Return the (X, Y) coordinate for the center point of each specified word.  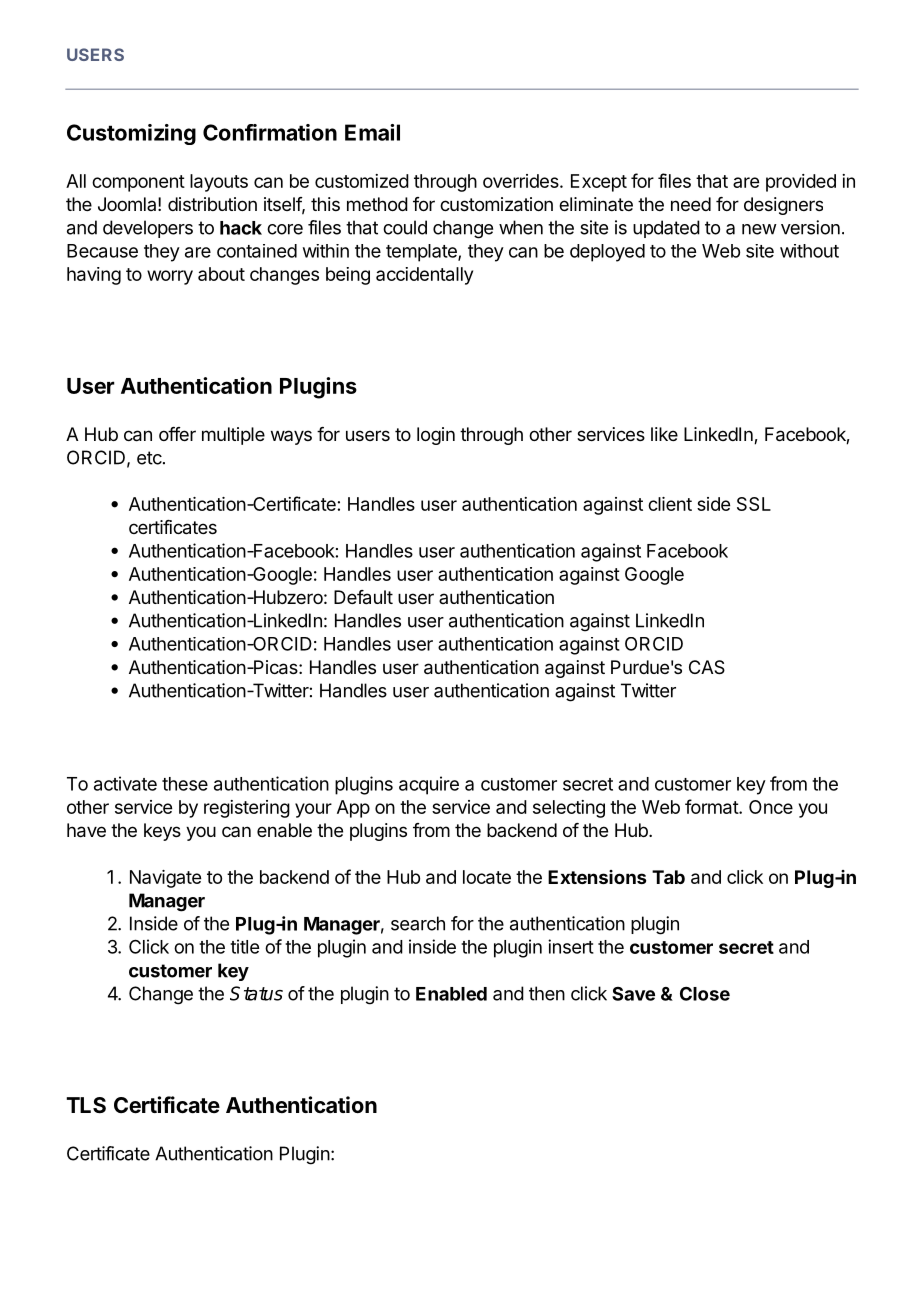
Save (633, 994)
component (138, 183)
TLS (86, 1105)
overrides (522, 181)
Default (363, 597)
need (691, 204)
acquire (429, 785)
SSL (754, 504)
